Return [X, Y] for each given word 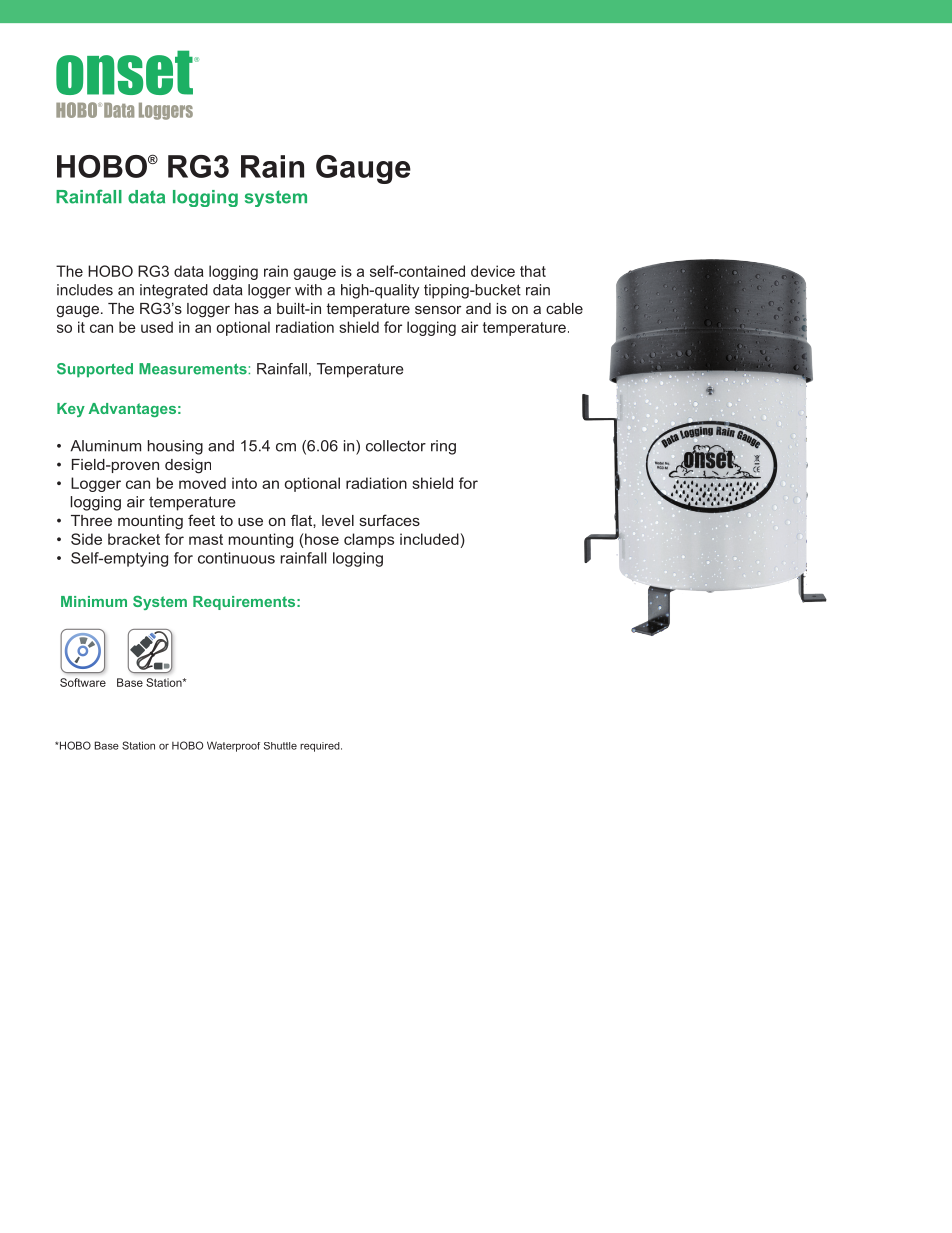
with [308, 290]
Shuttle [280, 746]
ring [443, 447]
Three [91, 520]
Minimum [94, 601]
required [321, 747]
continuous [236, 558]
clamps [369, 540]
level [338, 520]
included [429, 539]
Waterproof [233, 746]
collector [396, 446]
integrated [174, 291]
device [493, 271]
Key [71, 410]
